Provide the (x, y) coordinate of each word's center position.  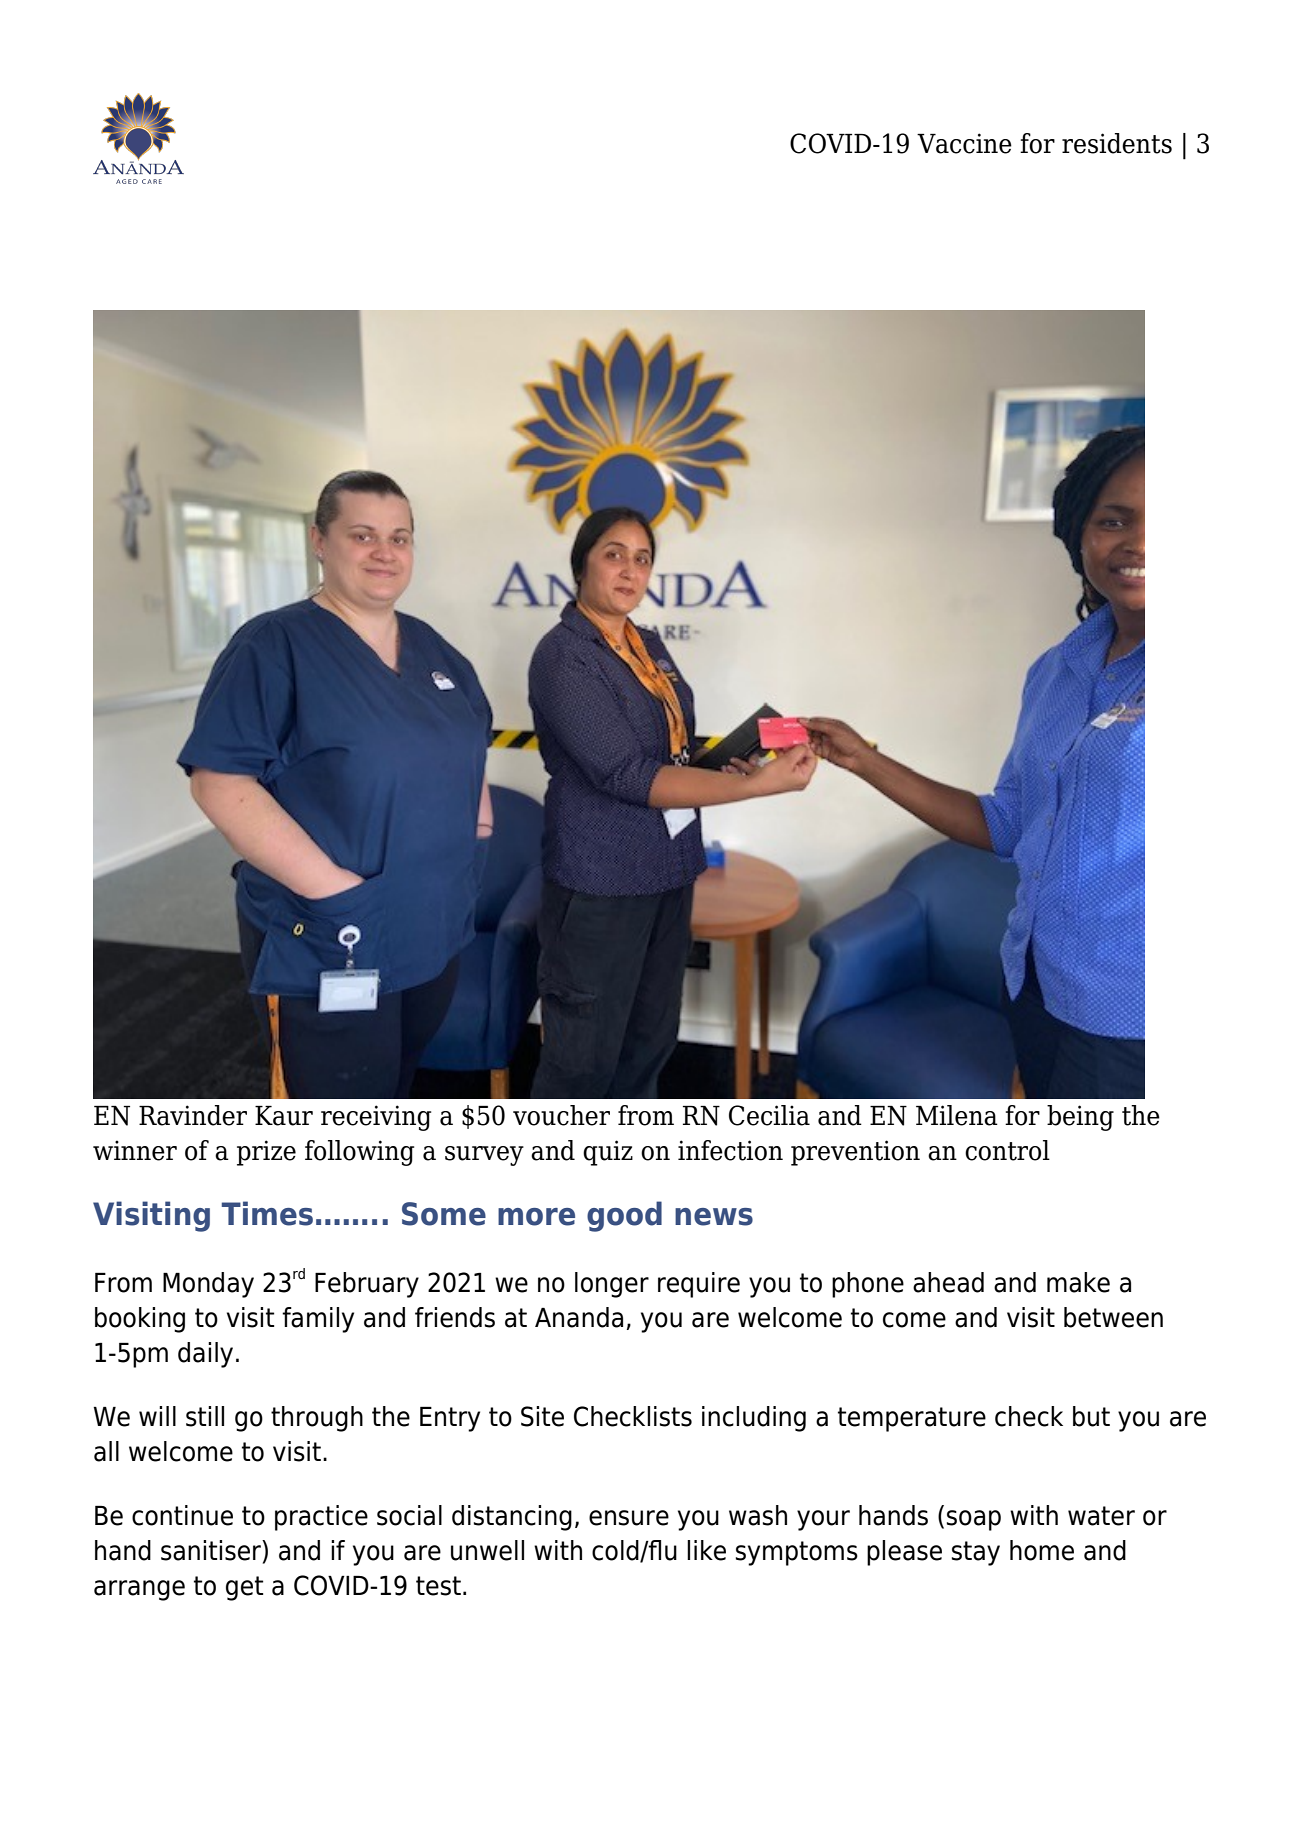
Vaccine (964, 143)
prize (266, 1153)
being (1080, 1118)
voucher (561, 1115)
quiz (608, 1153)
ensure (629, 1518)
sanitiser (212, 1550)
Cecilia (769, 1115)
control (1007, 1150)
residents (1117, 143)
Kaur (284, 1116)
